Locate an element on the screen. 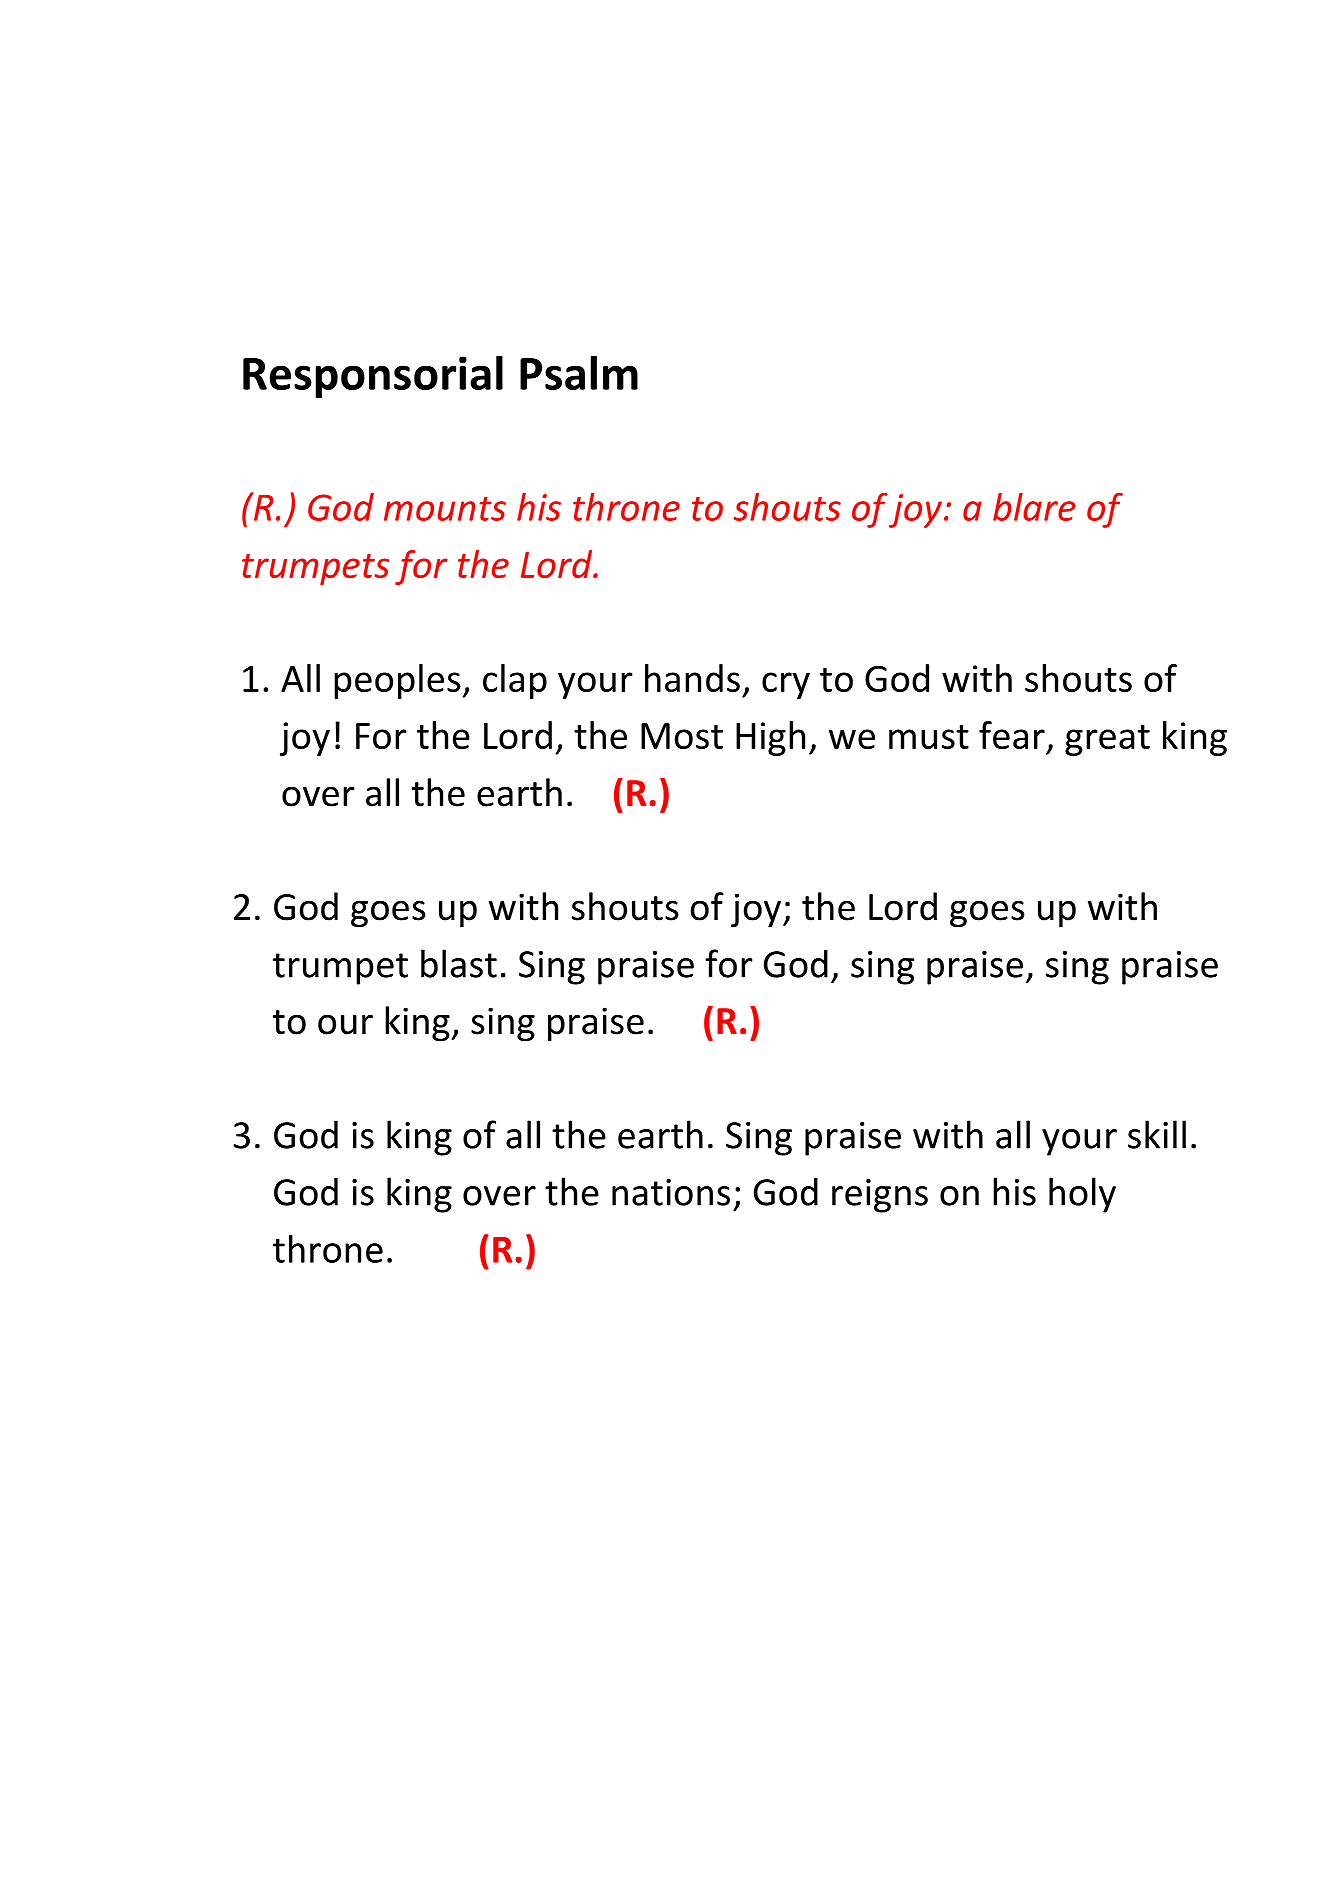 The width and height of the screenshot is (1344, 1901). blare is located at coordinates (1034, 507).
